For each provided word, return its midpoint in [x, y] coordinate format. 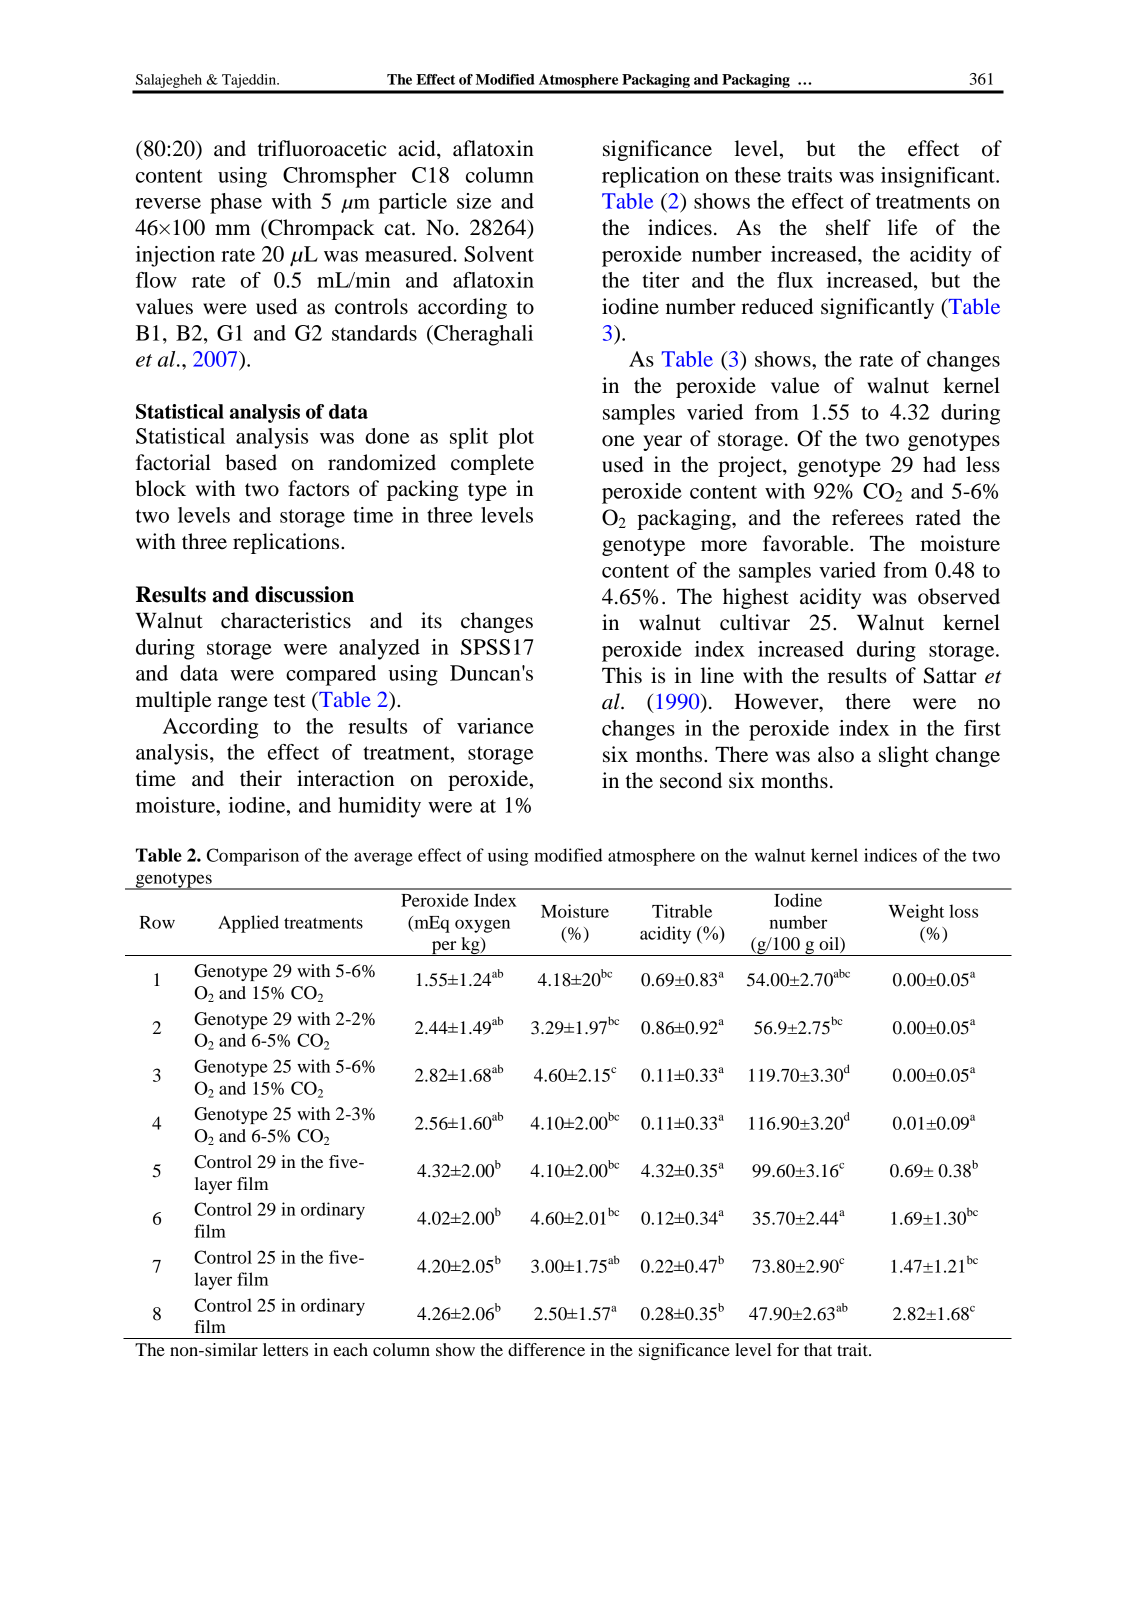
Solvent [499, 254]
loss [963, 911]
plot [516, 438]
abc [842, 973]
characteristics [286, 620]
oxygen [482, 926]
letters [285, 1349]
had [939, 464]
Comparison [253, 857]
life [903, 227]
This [622, 675]
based [251, 462]
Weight [916, 913]
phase [236, 203]
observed [959, 596]
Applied [248, 924]
